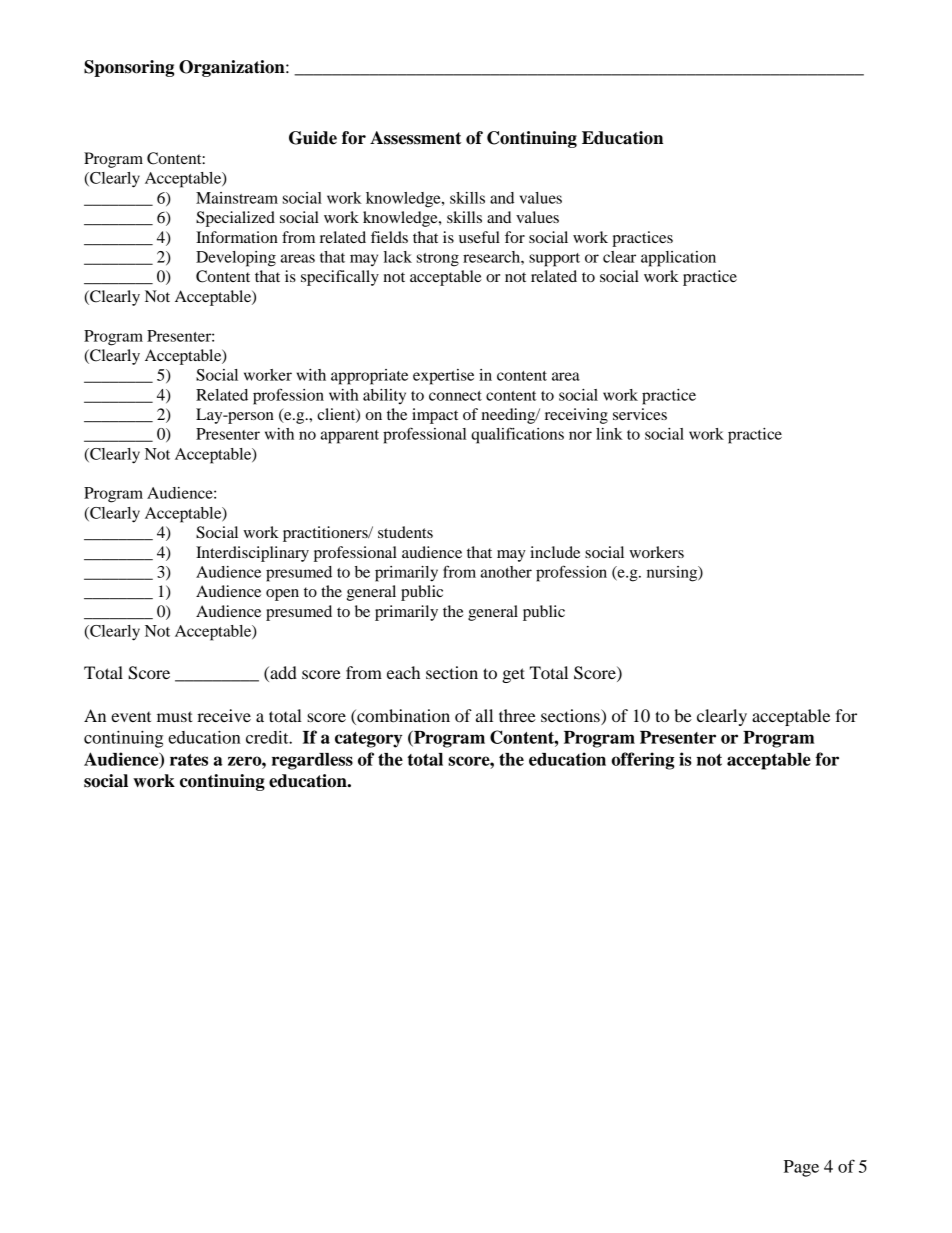  Describe the element at coordinates (233, 68) in the image. I see `Organization` at that location.
